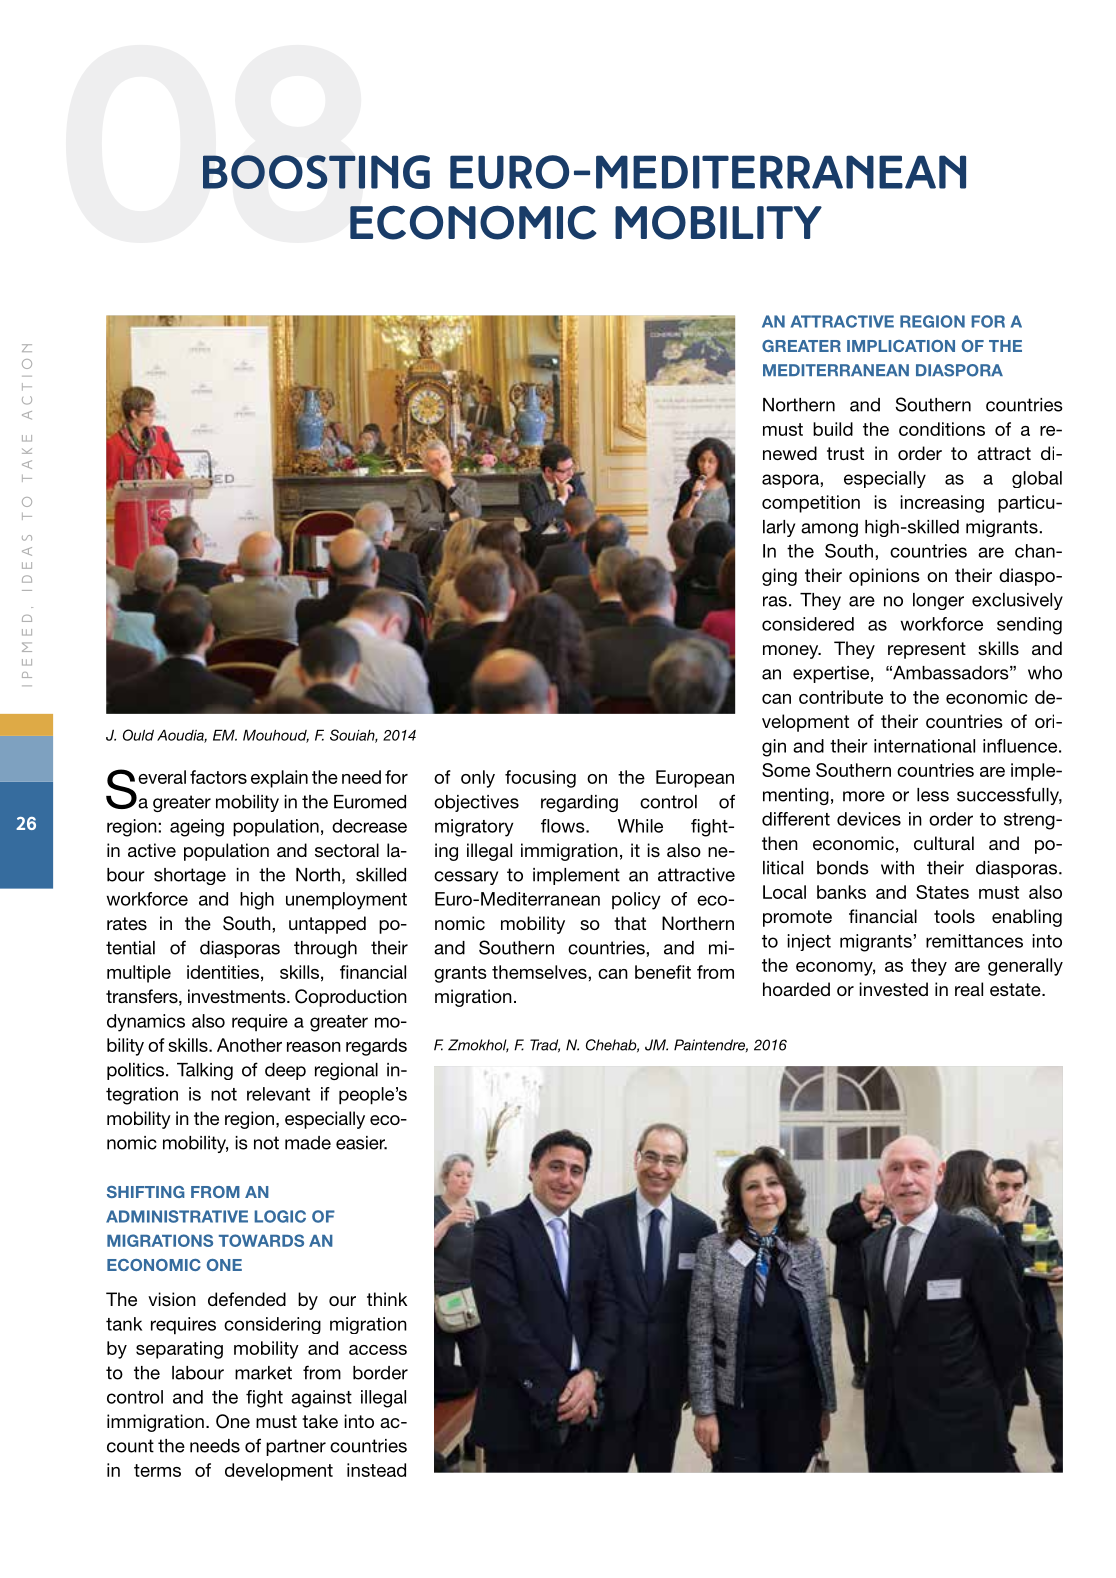 This page has height=1578, width=1116. Describe the element at coordinates (296, 1447) in the page. I see `partner` at that location.
